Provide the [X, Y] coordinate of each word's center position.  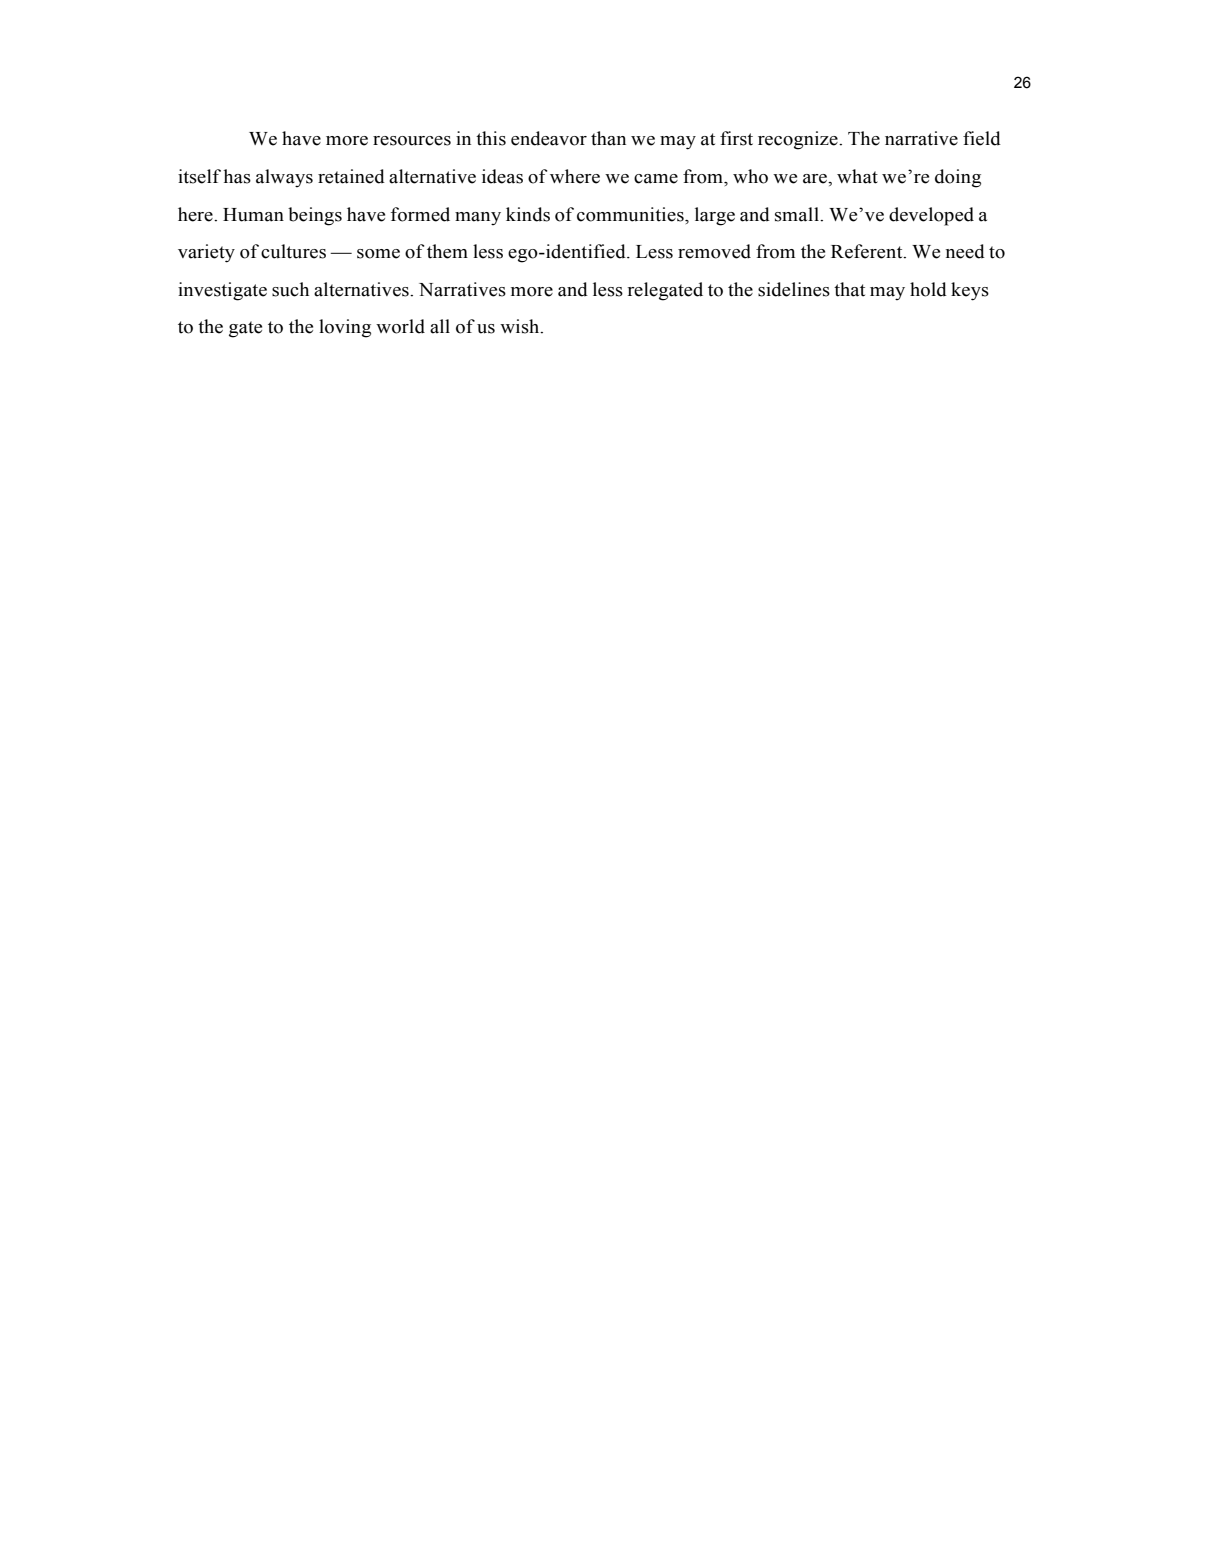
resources [412, 141]
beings [315, 216]
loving [345, 328]
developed [931, 216]
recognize [799, 140]
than [608, 138]
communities [631, 214]
